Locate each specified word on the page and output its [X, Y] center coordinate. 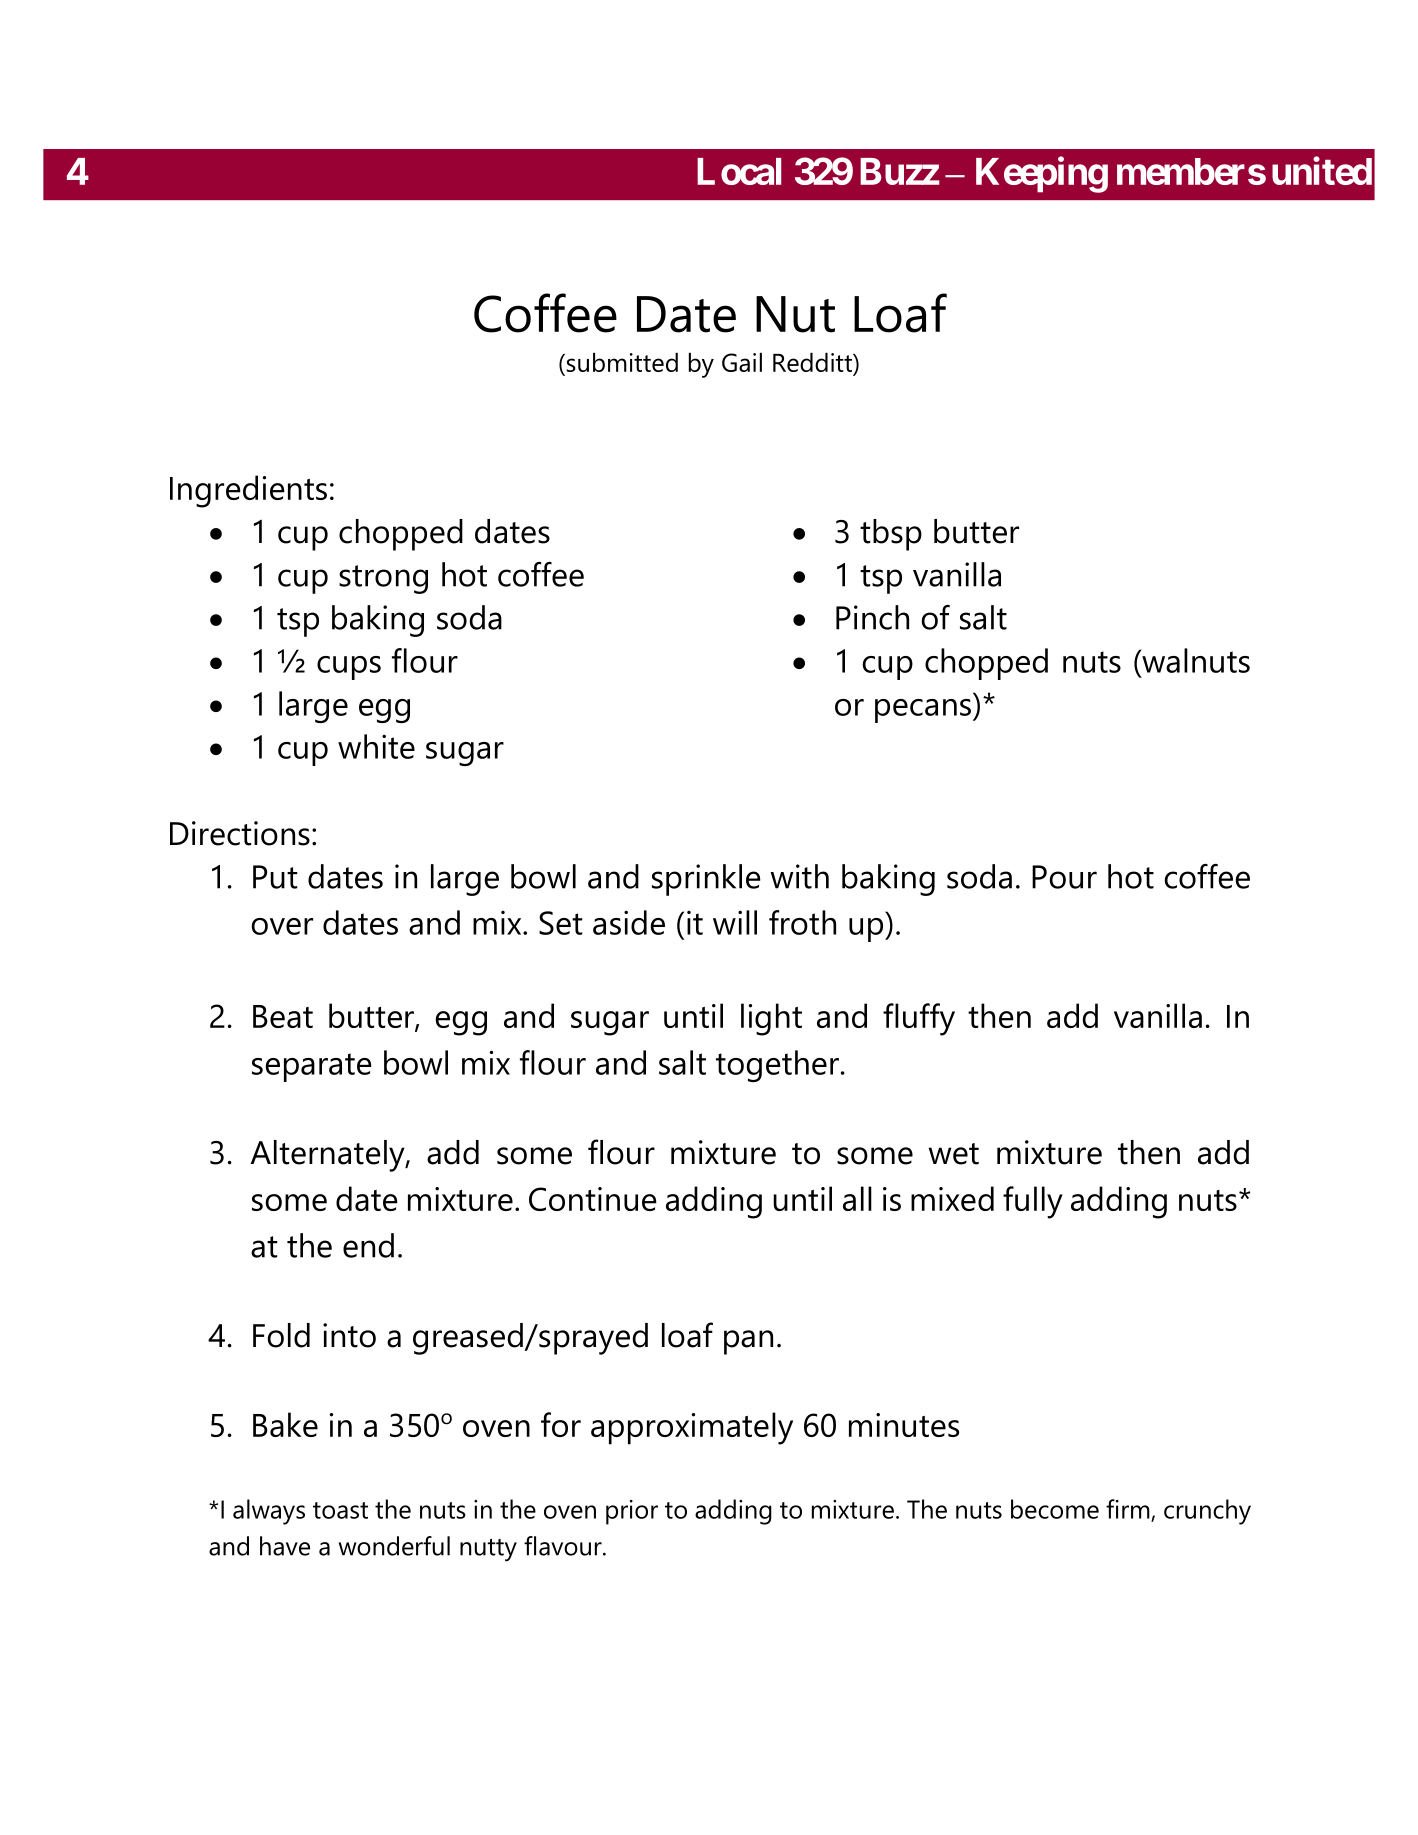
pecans [923, 711]
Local [739, 171]
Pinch [872, 617]
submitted [621, 364]
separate [312, 1067]
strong [383, 579]
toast [340, 1510]
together [777, 1066]
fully [1033, 1202]
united [1322, 171]
